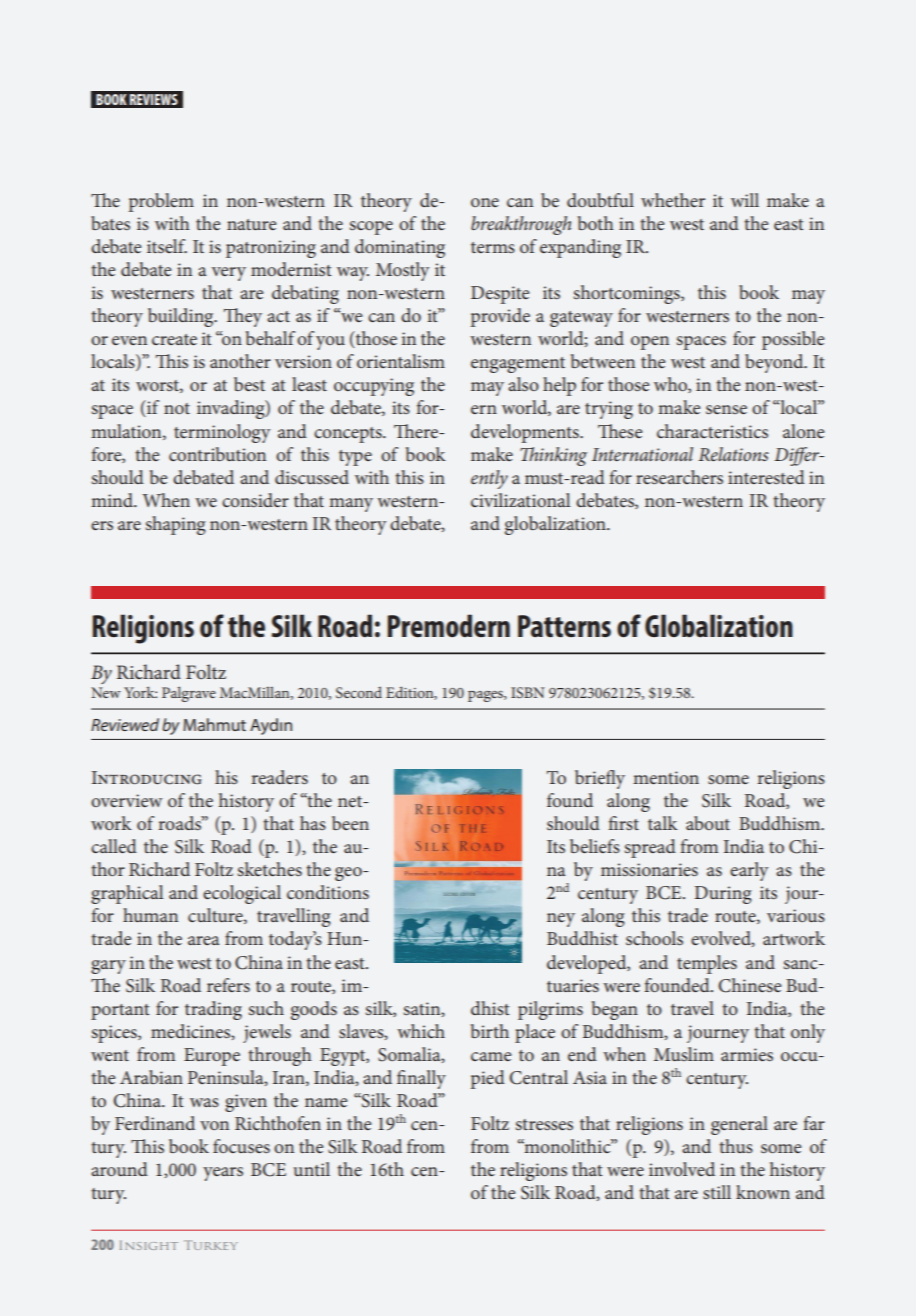  What do you see at coordinates (189, 694) in the screenshot?
I see `Palgrave` at bounding box center [189, 694].
